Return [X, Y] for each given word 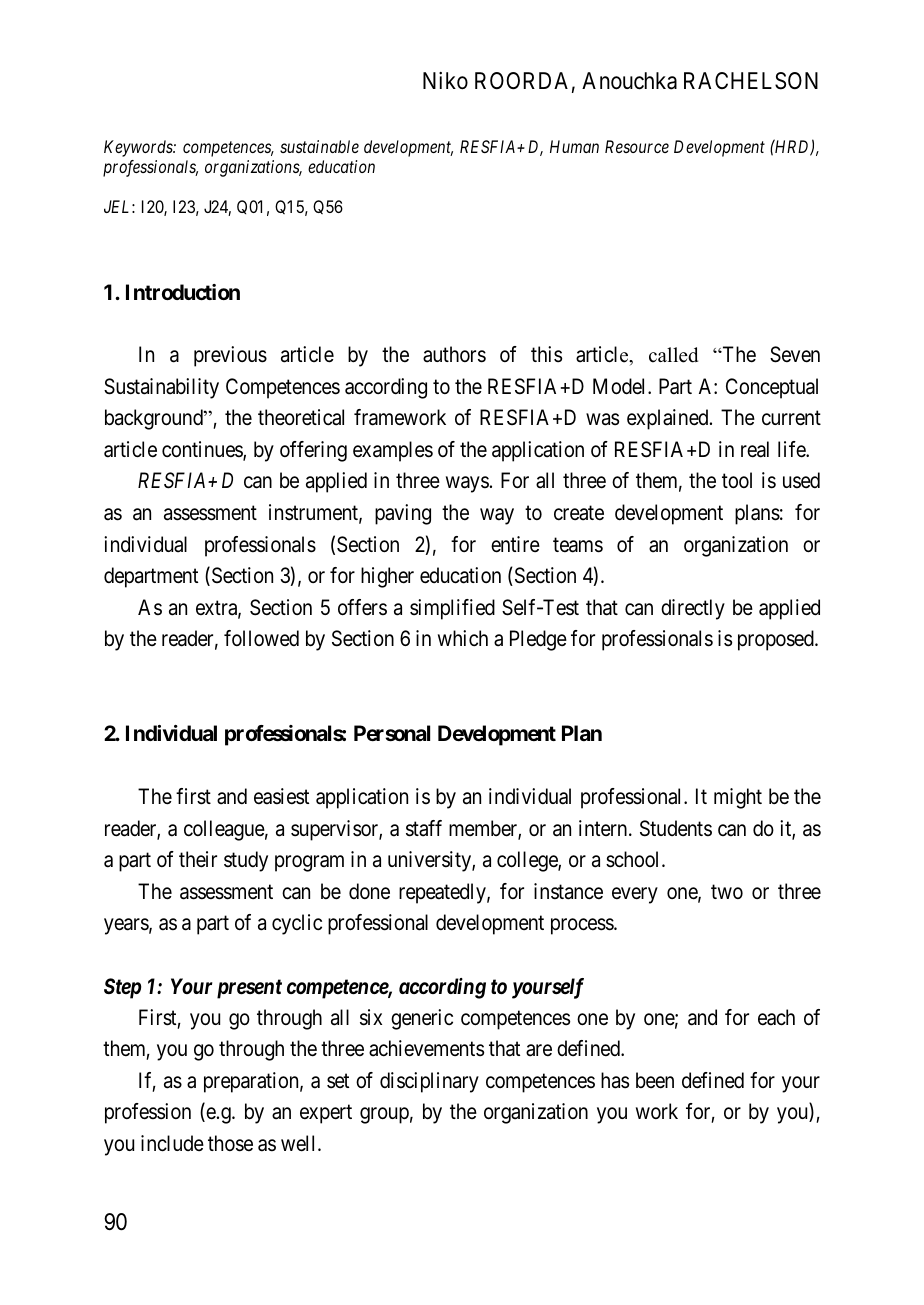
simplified [452, 609]
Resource [637, 146]
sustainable [319, 146]
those [230, 1143]
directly [693, 609]
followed [261, 638]
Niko [445, 81]
